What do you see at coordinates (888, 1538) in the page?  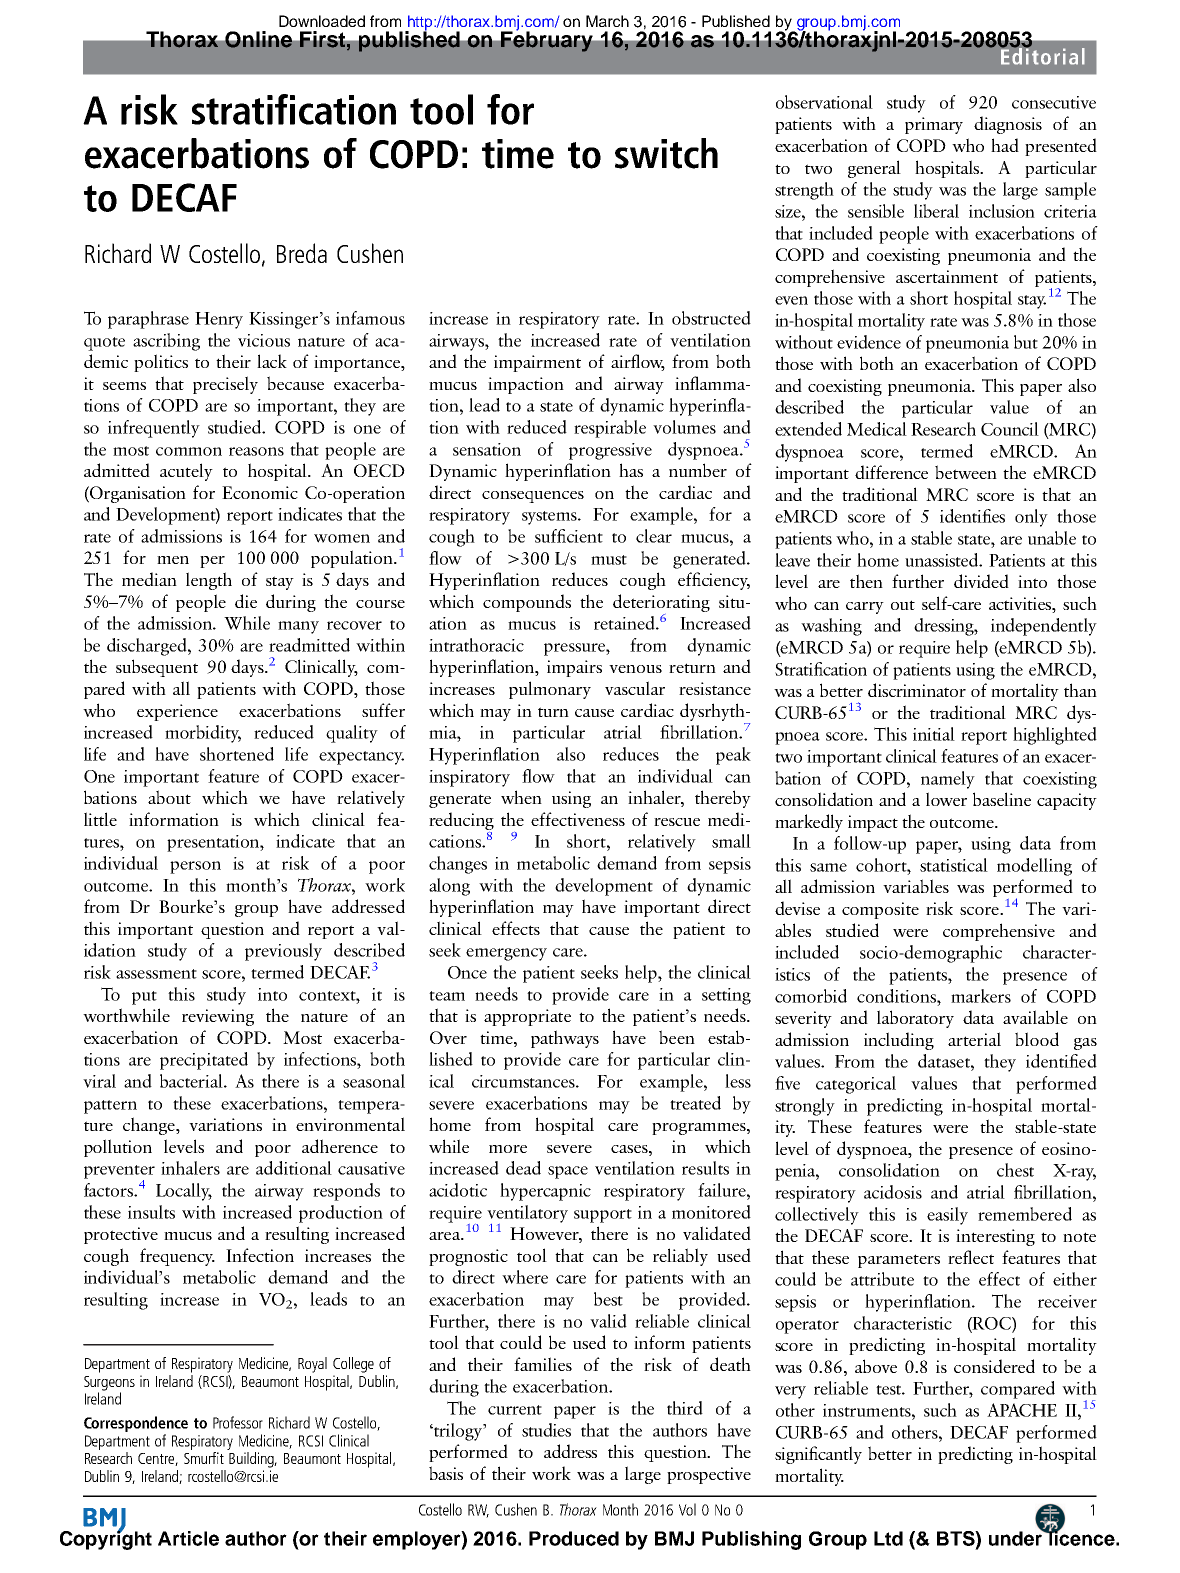 I see `Ltd` at bounding box center [888, 1538].
